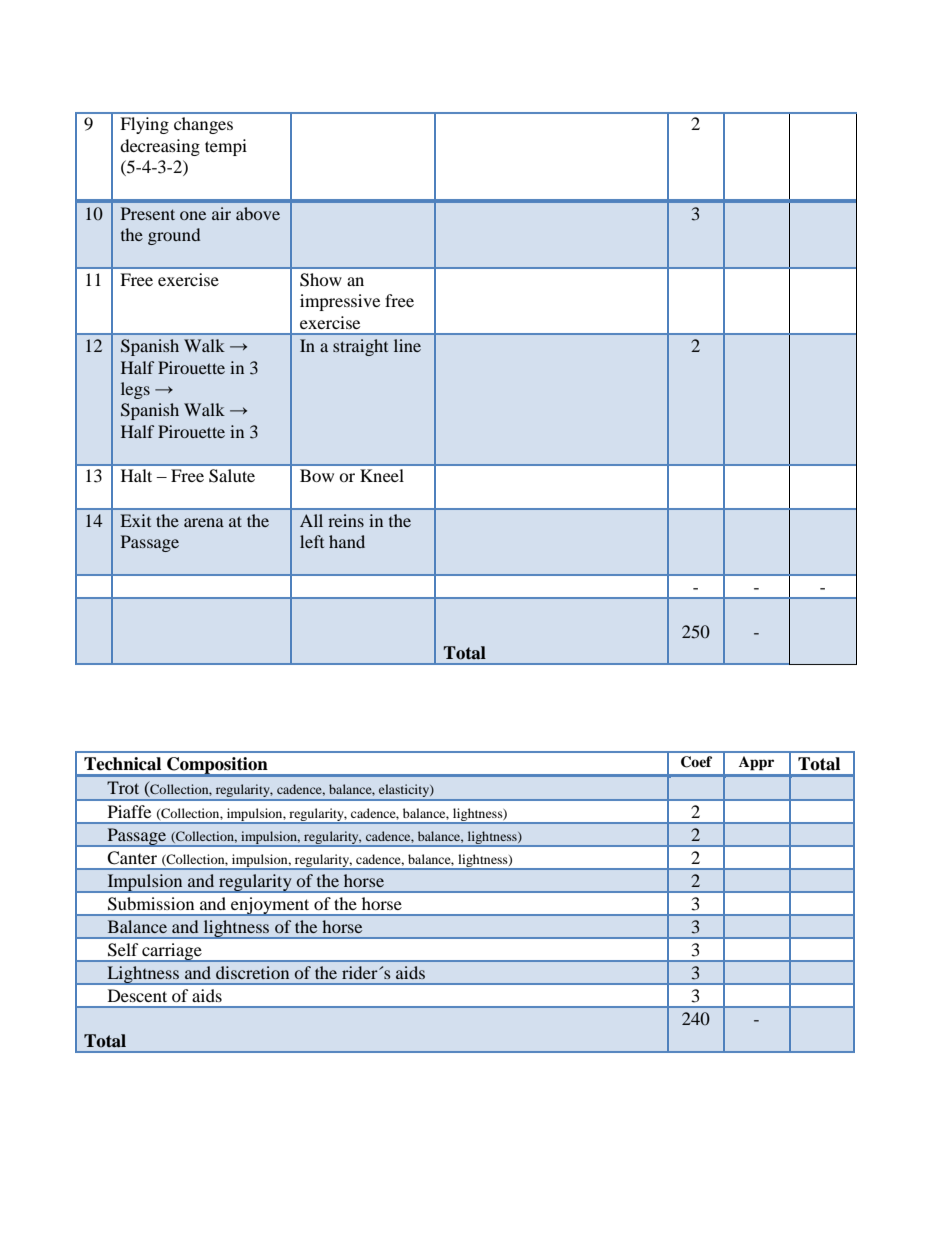 This document has width=952, height=1233. What do you see at coordinates (258, 213) in the document?
I see `above` at bounding box center [258, 213].
